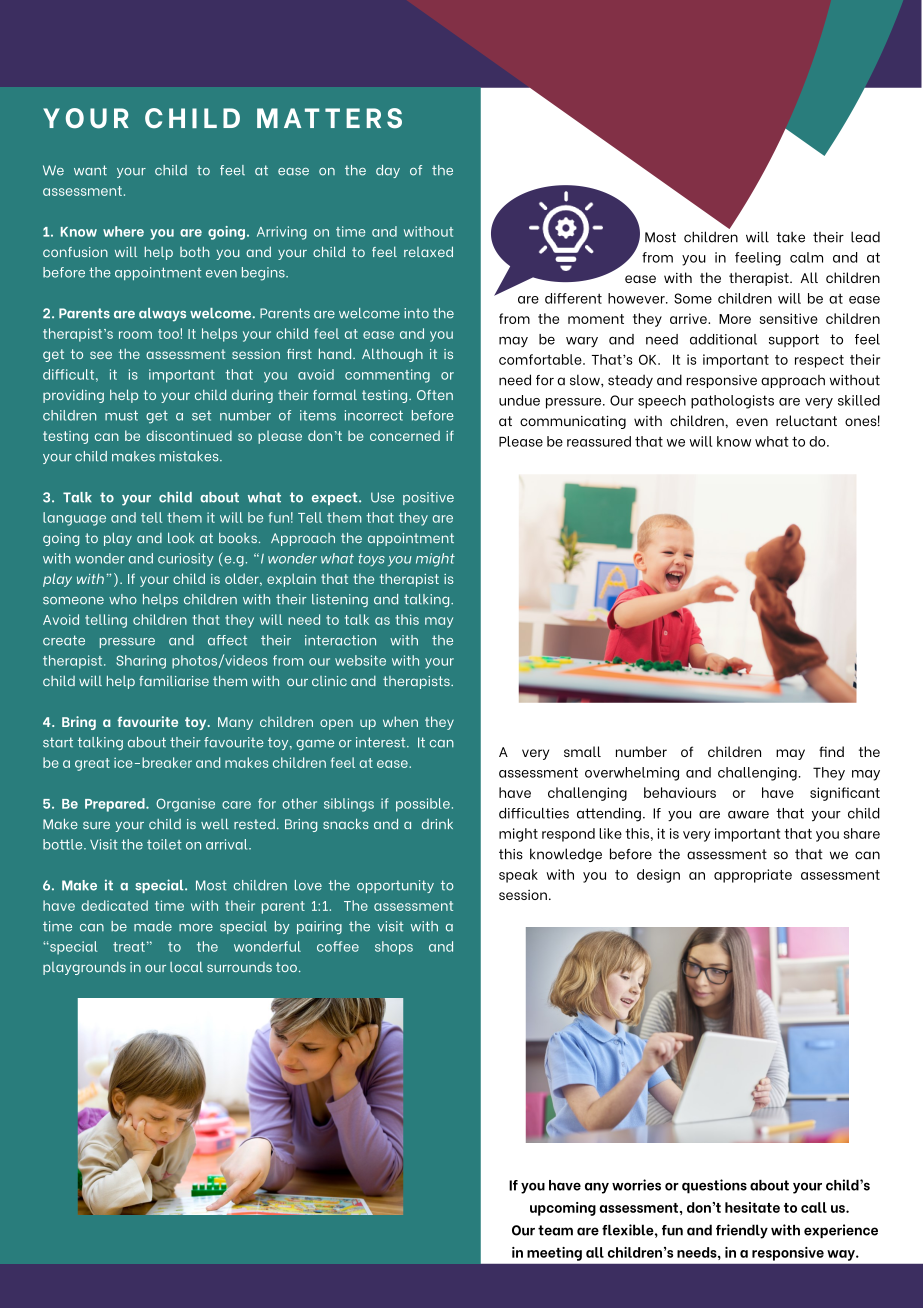  What do you see at coordinates (123, 231) in the screenshot?
I see `where` at bounding box center [123, 231].
